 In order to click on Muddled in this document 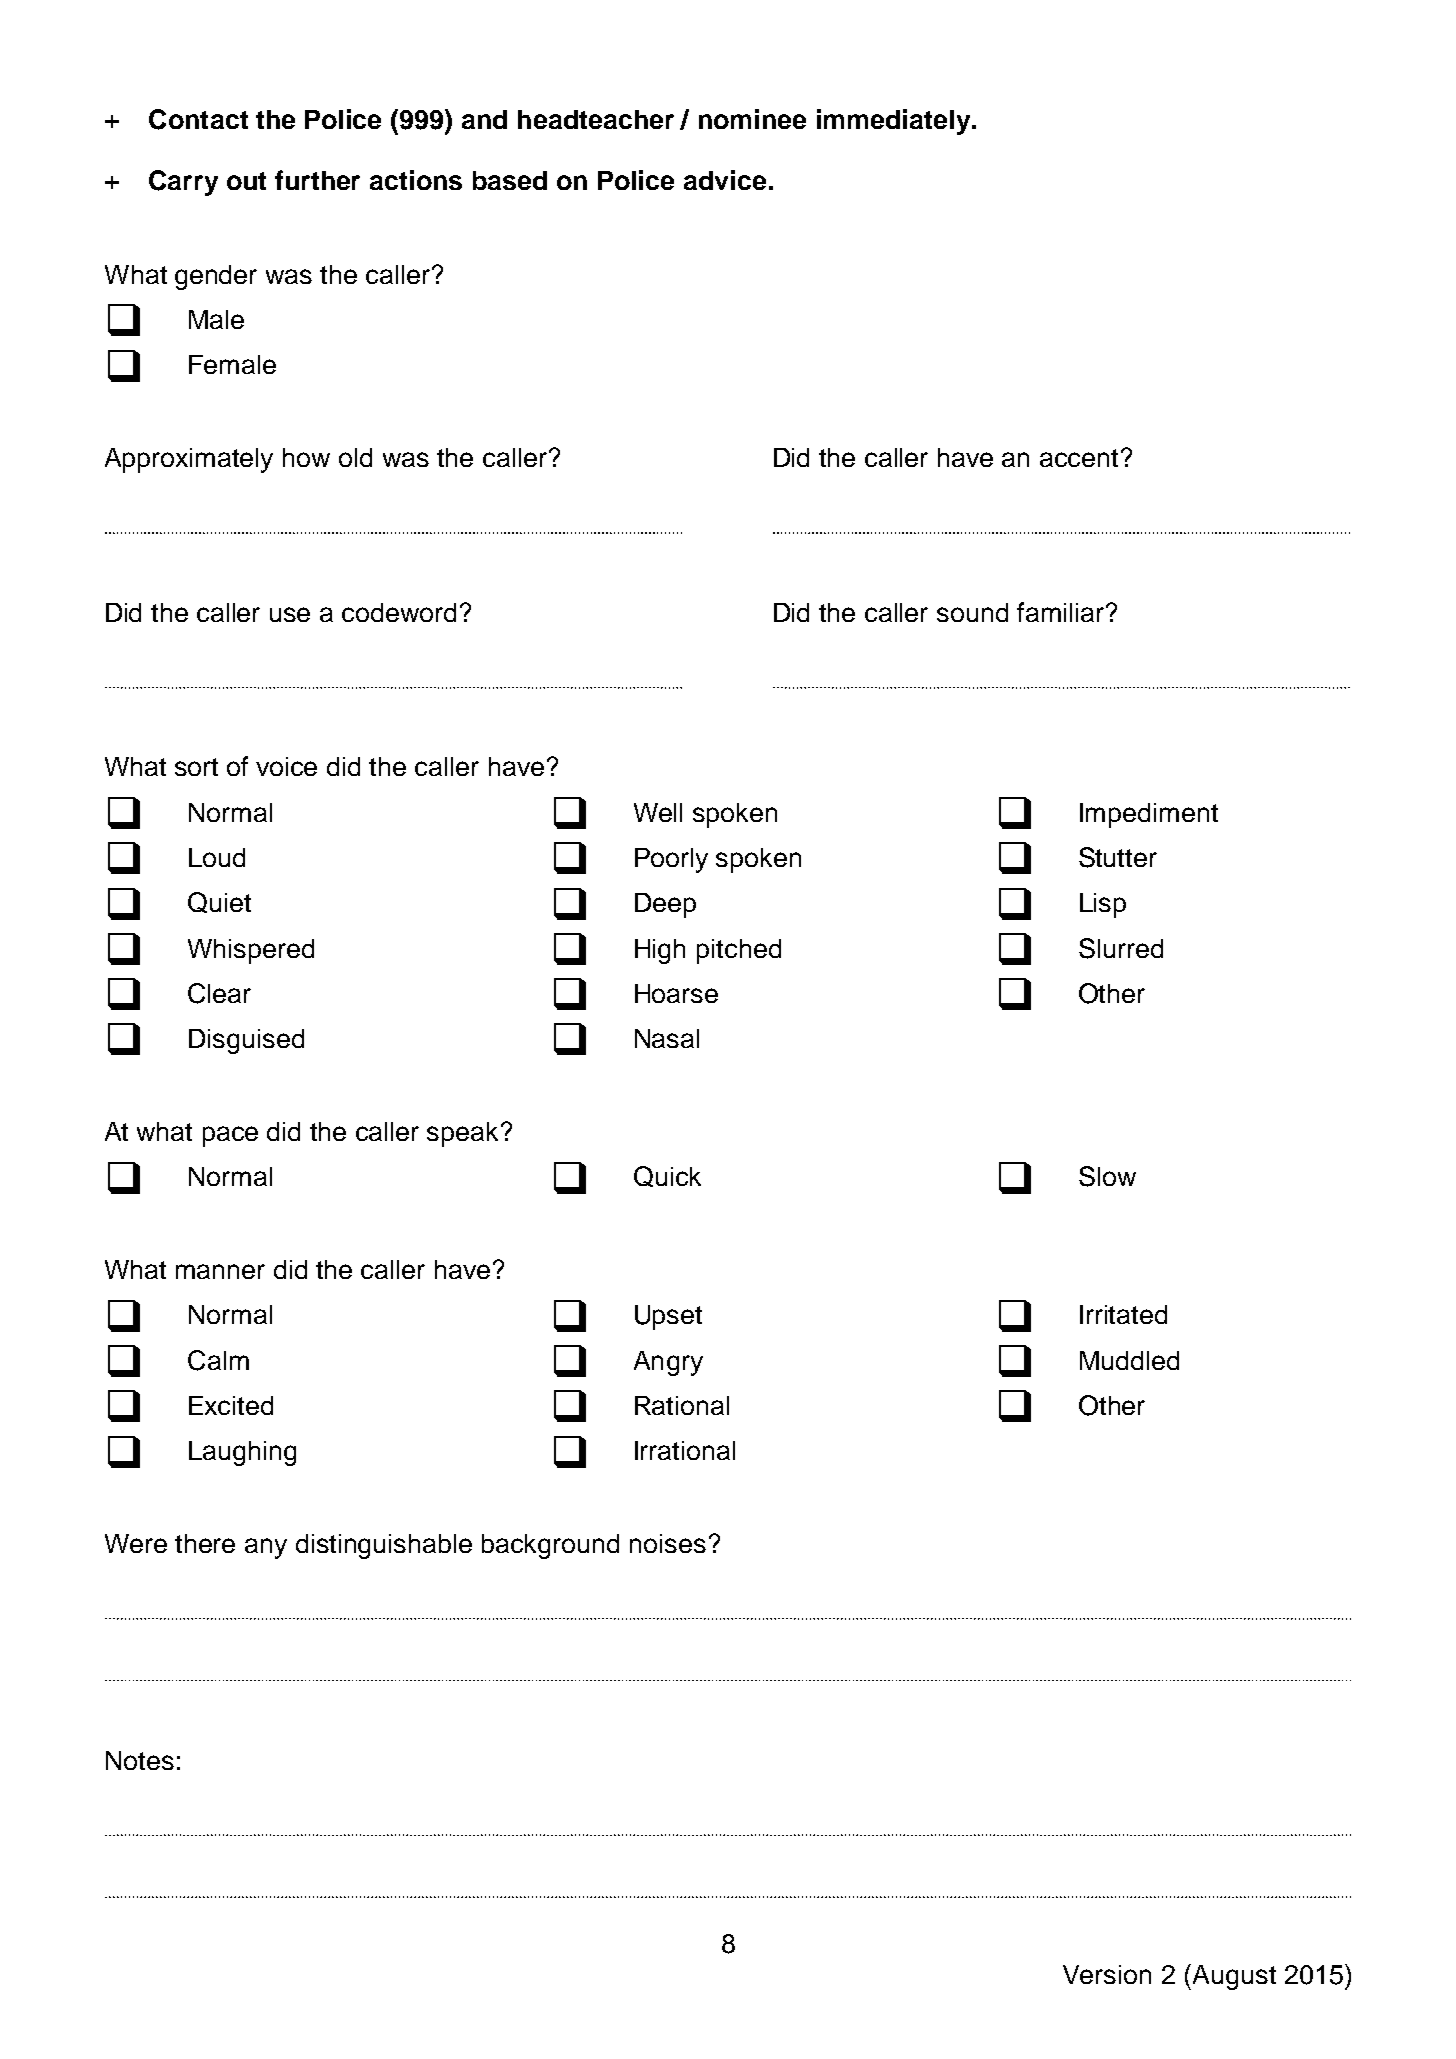, I will do `click(1129, 1360)`.
